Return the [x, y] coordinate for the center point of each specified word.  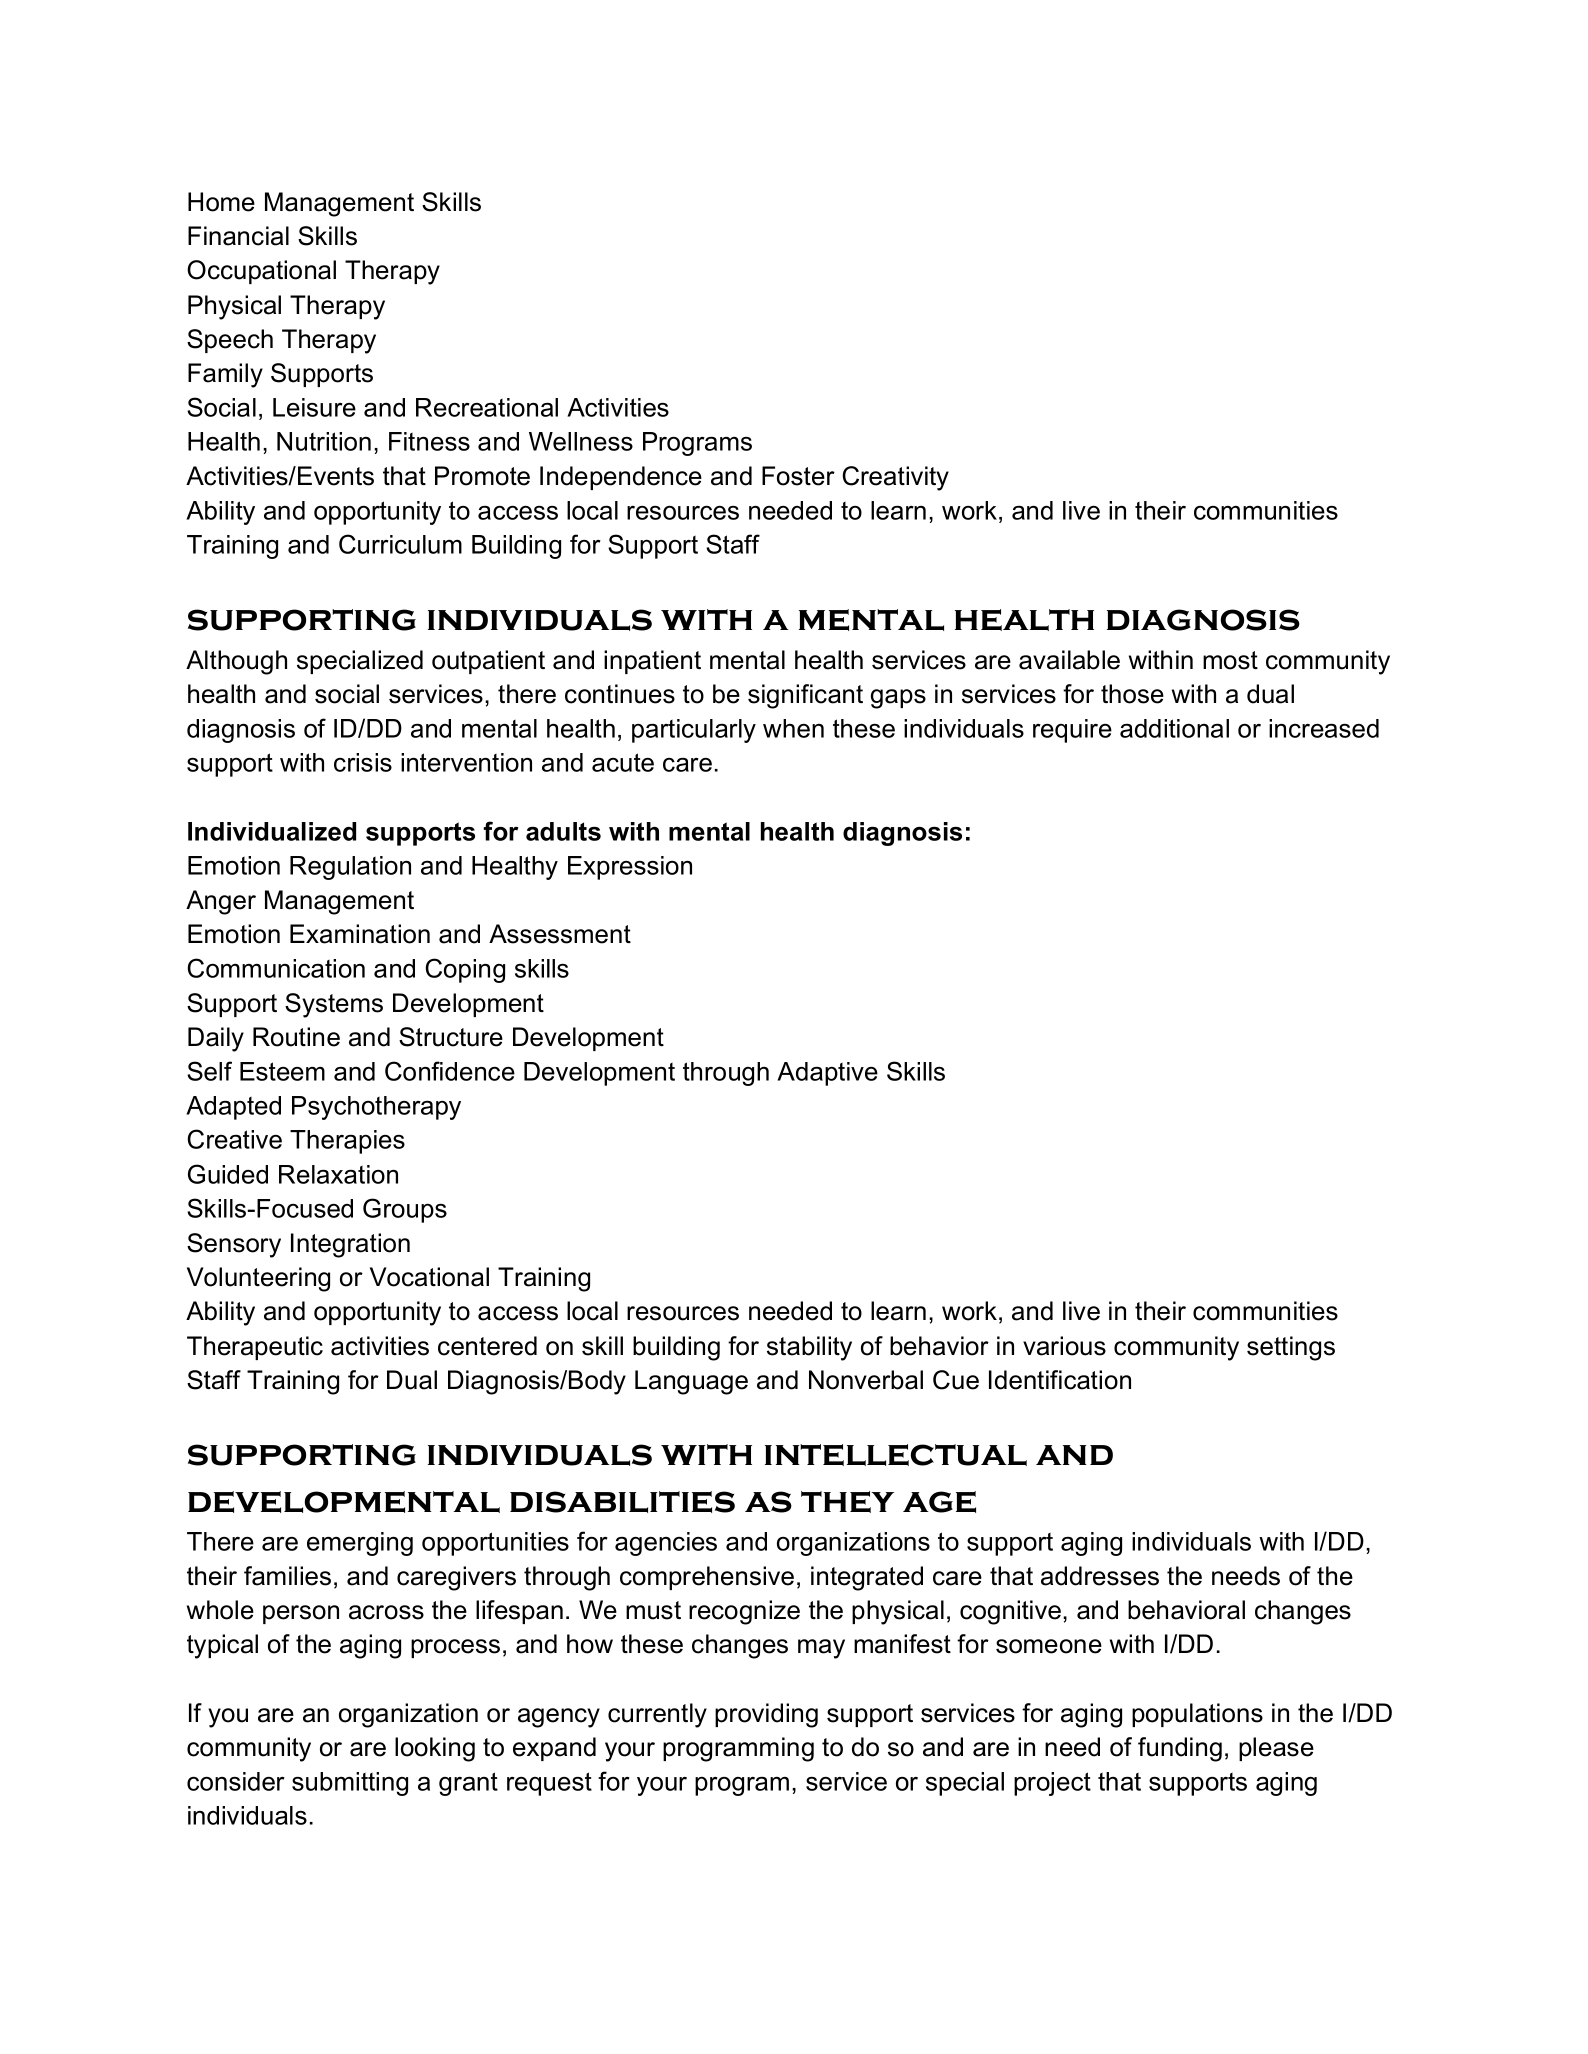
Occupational [261, 272]
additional [1174, 728]
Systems [334, 1005]
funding [1180, 1749]
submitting [350, 1784]
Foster [798, 476]
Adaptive [827, 1074]
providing [766, 1715]
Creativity [895, 478]
